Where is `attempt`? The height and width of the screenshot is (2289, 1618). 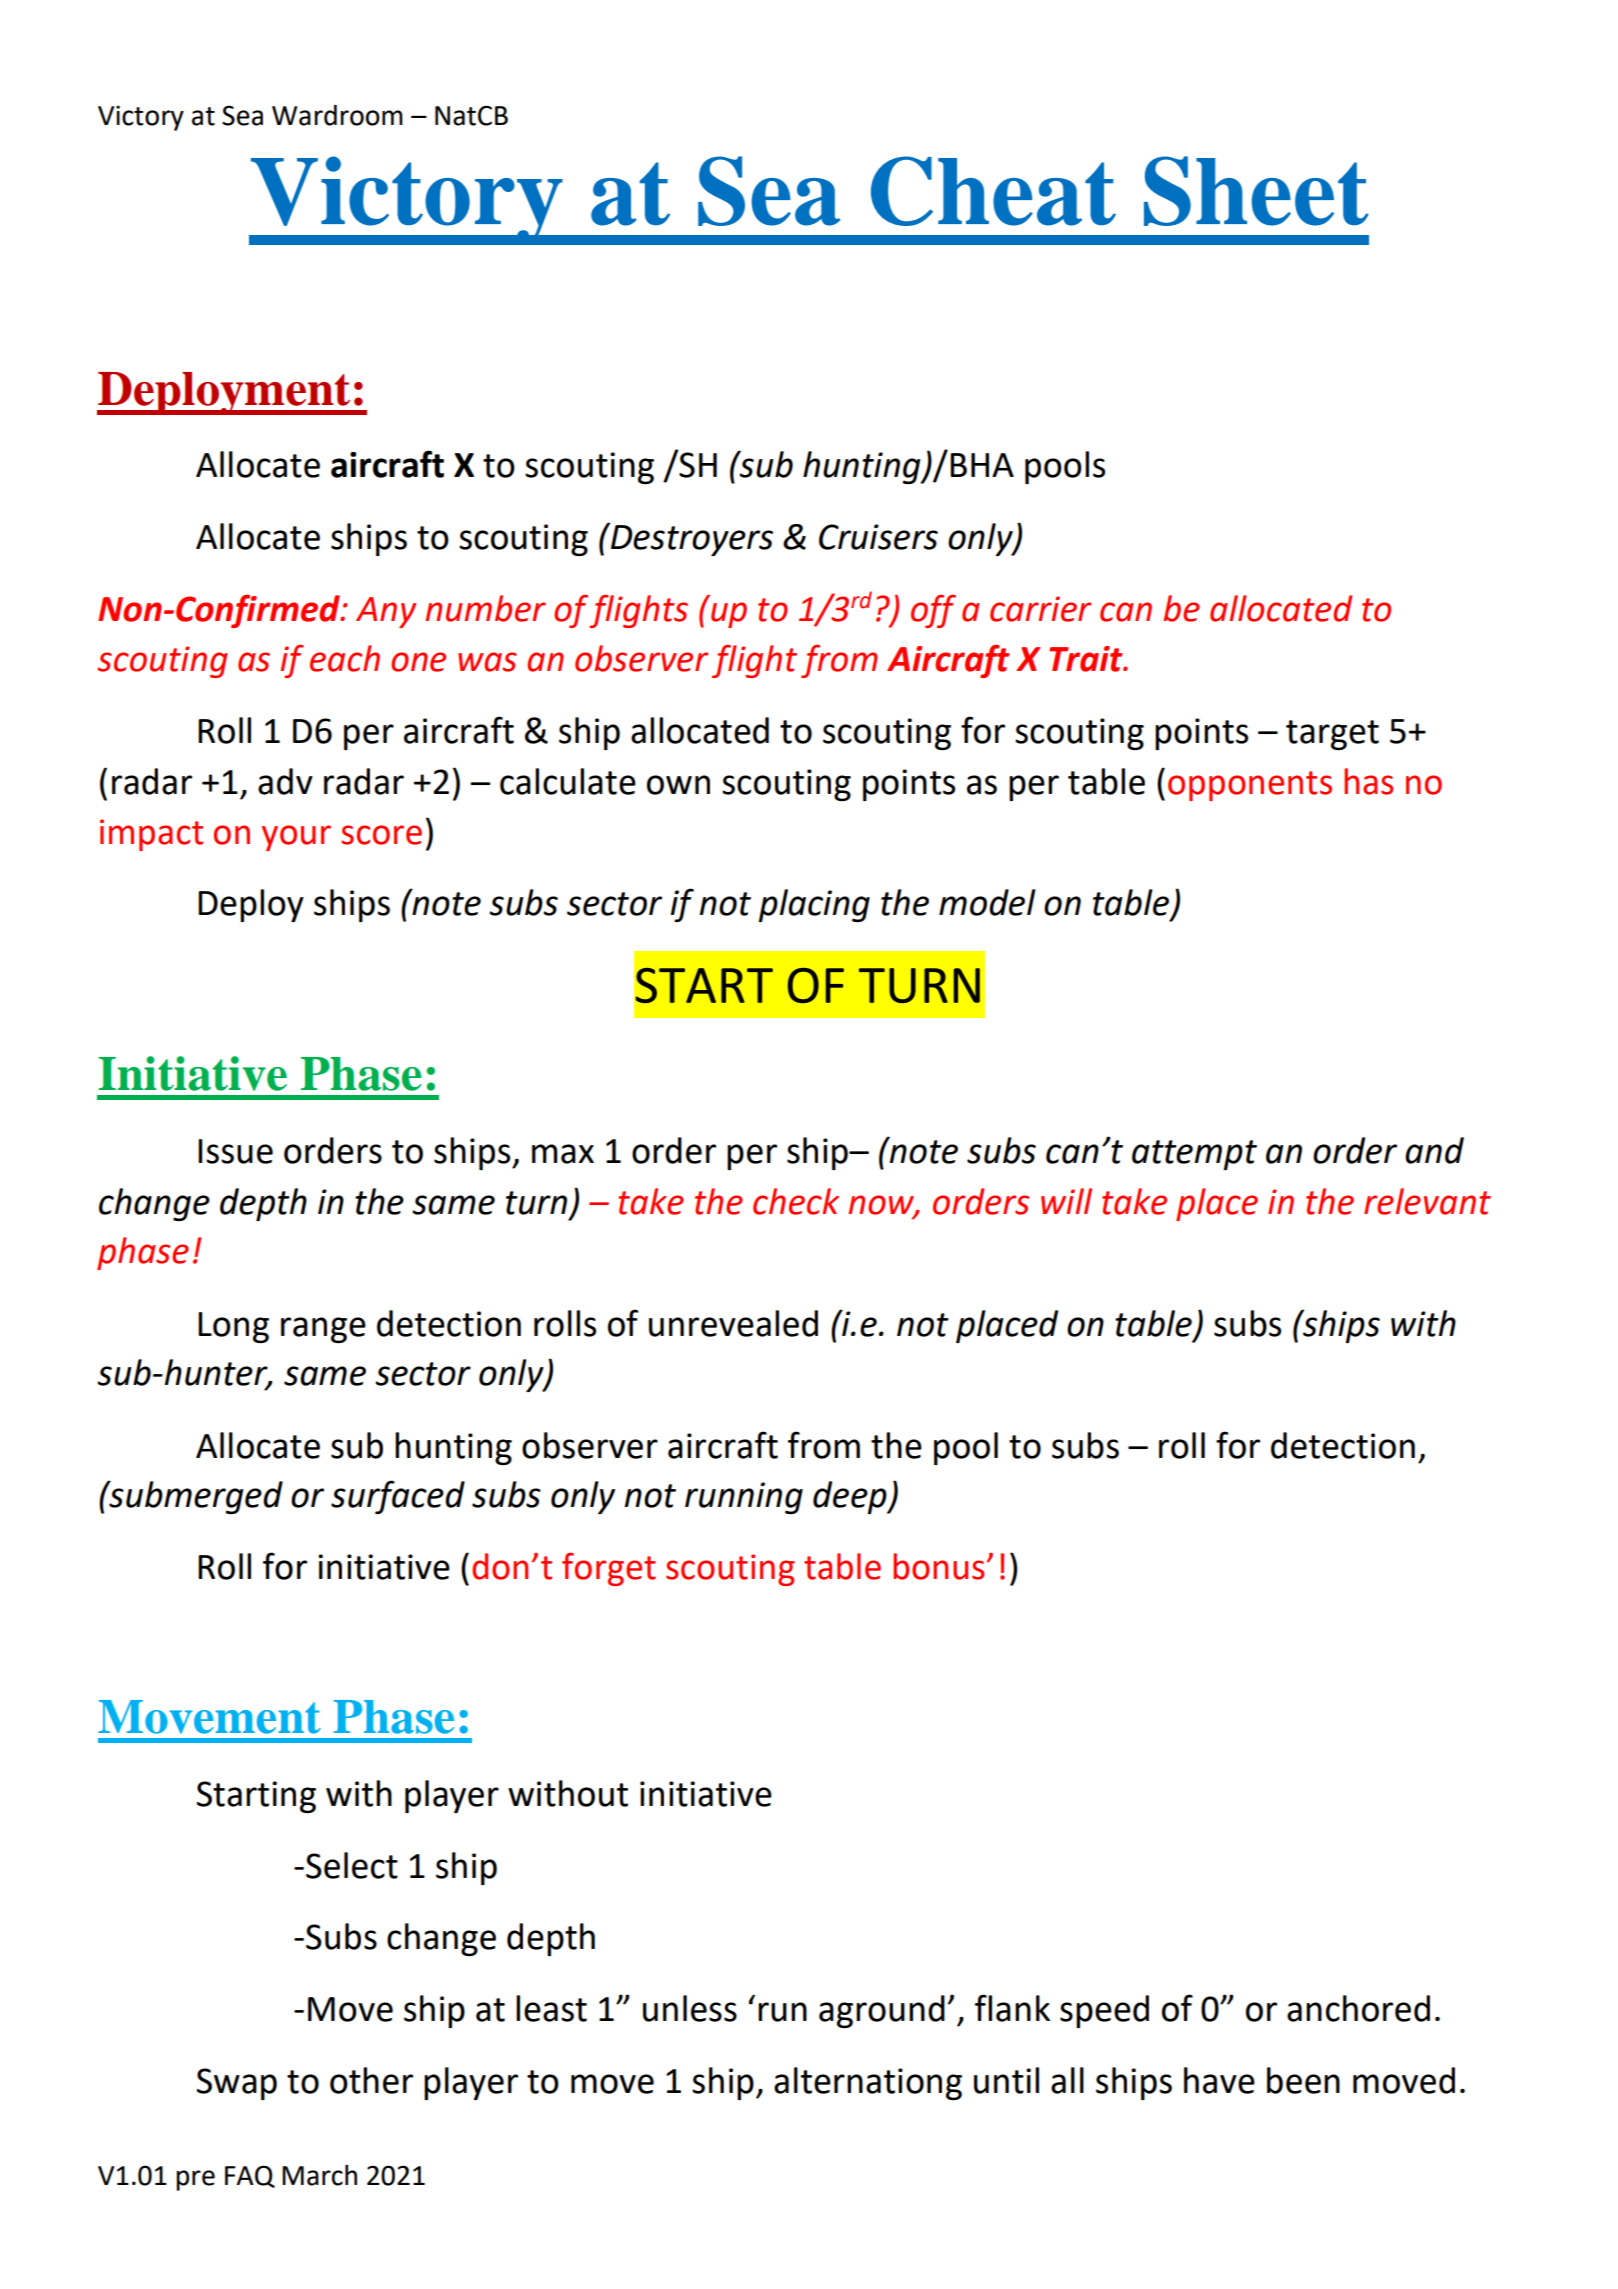 attempt is located at coordinates (1194, 1155).
